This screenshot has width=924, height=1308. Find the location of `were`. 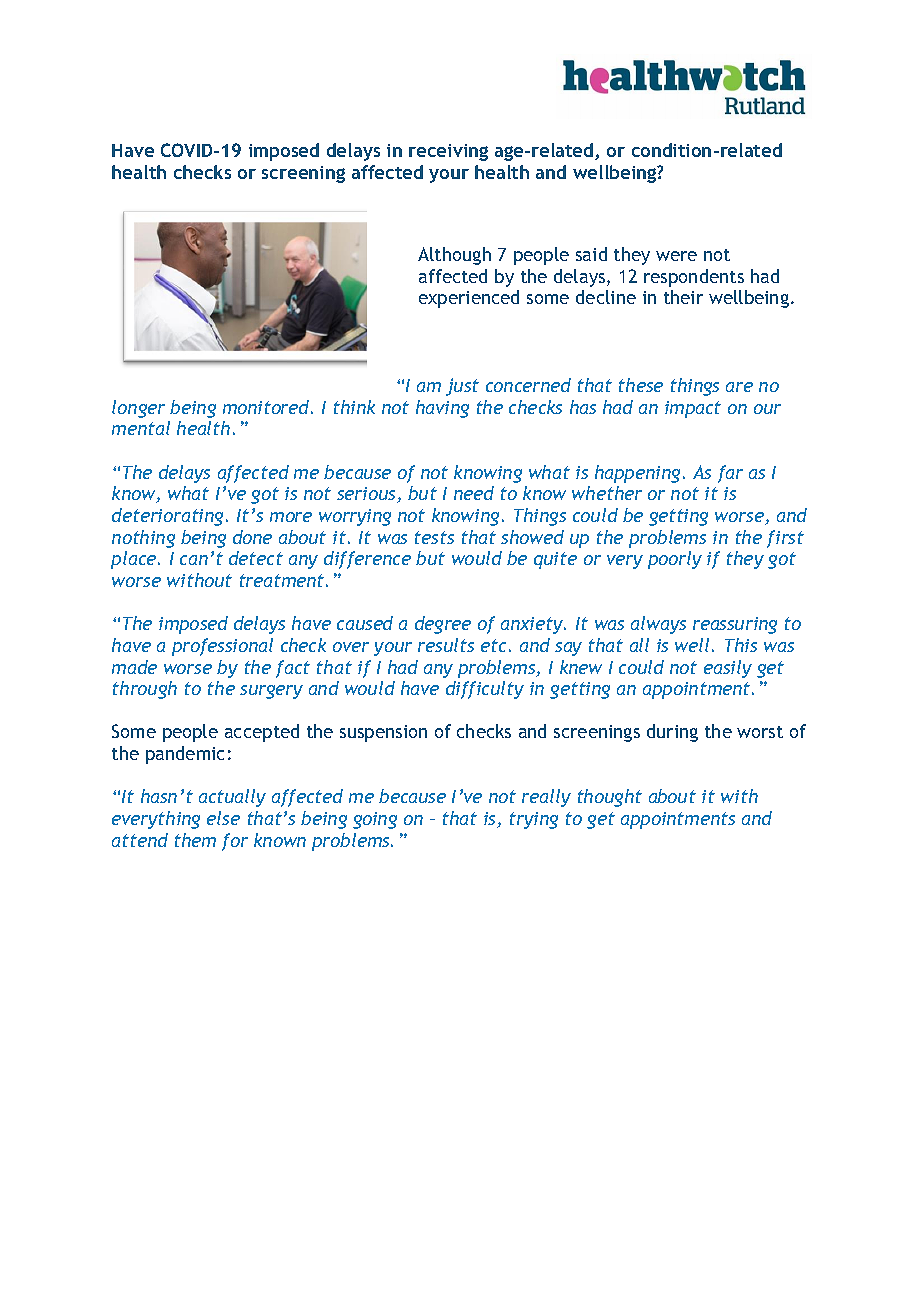

were is located at coordinates (676, 256).
